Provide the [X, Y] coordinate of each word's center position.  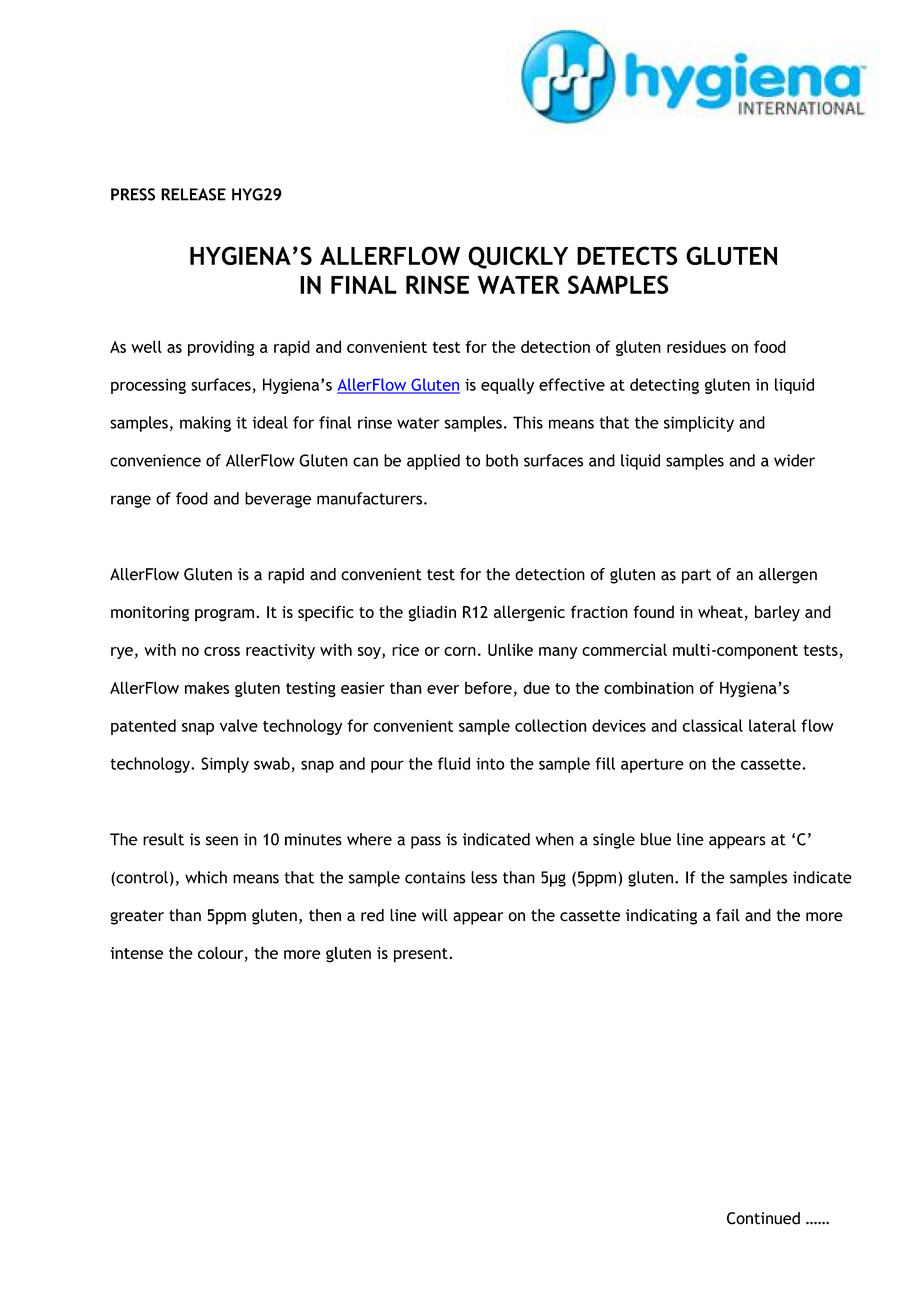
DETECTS [627, 255]
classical [712, 725]
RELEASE [193, 194]
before [488, 687]
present [422, 955]
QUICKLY [518, 257]
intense [136, 953]
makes [207, 687]
